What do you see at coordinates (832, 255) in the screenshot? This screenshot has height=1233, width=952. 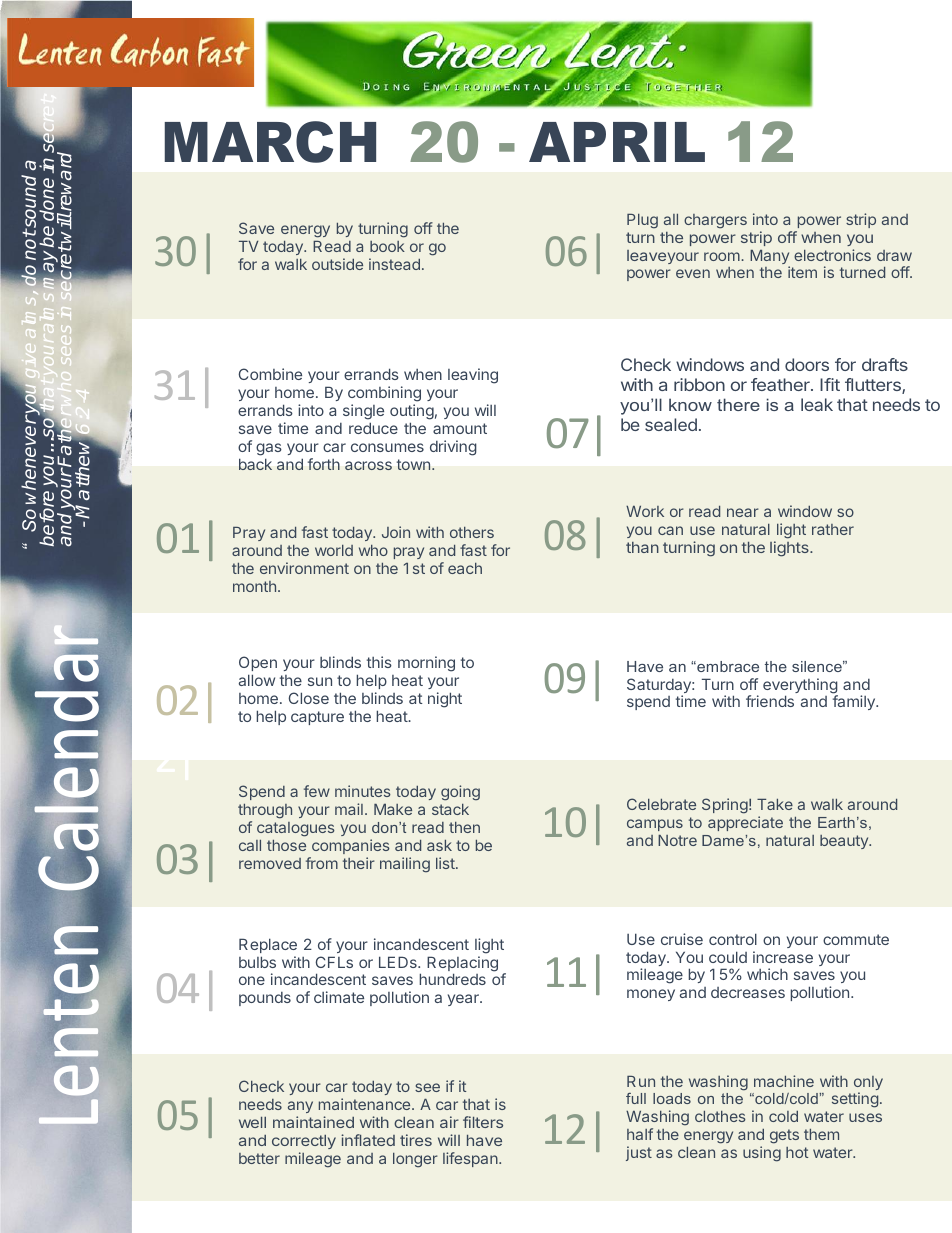 I see `electronics` at bounding box center [832, 255].
